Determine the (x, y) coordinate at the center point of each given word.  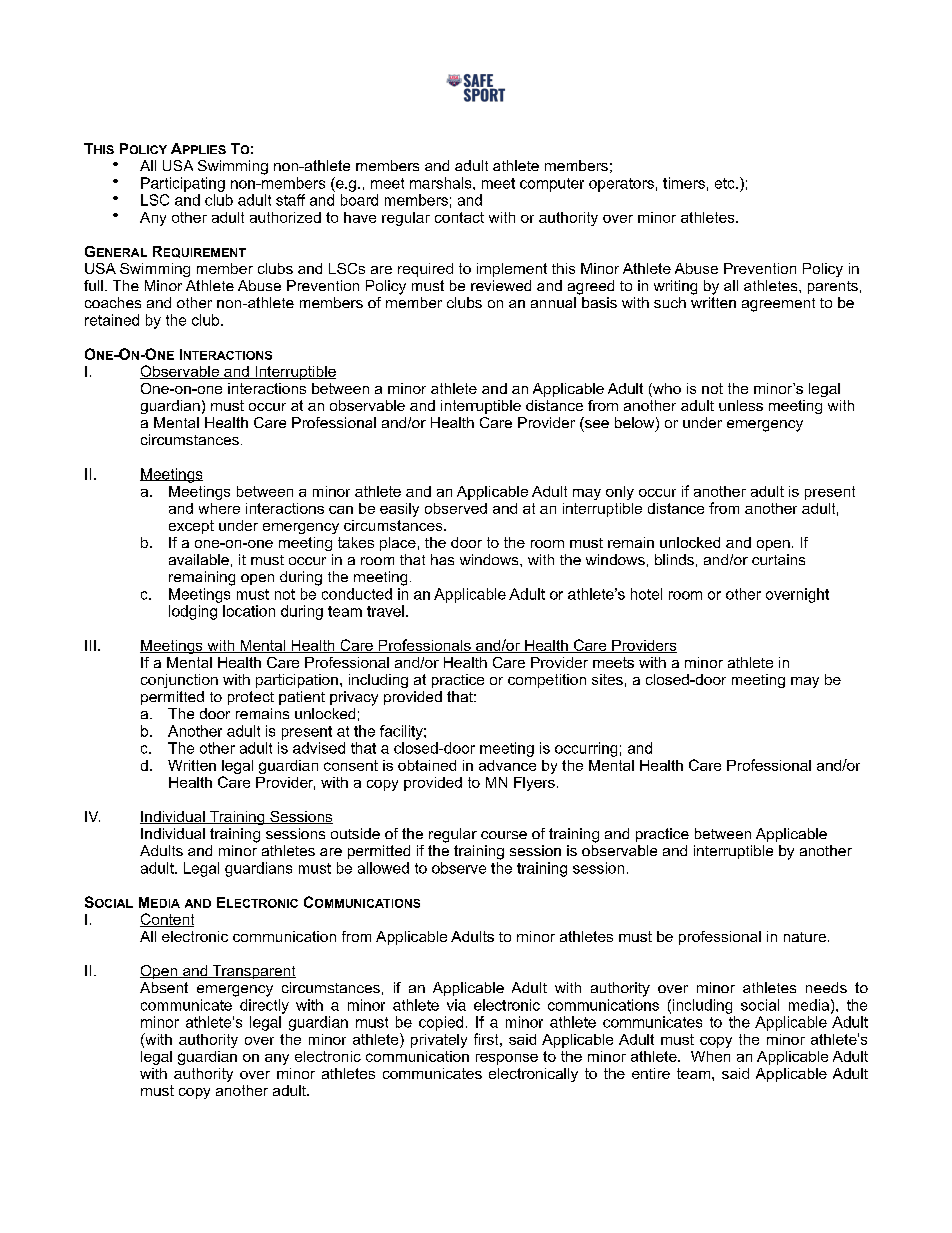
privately (439, 1041)
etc (726, 183)
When (710, 1056)
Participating (183, 184)
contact (459, 217)
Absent (164, 987)
